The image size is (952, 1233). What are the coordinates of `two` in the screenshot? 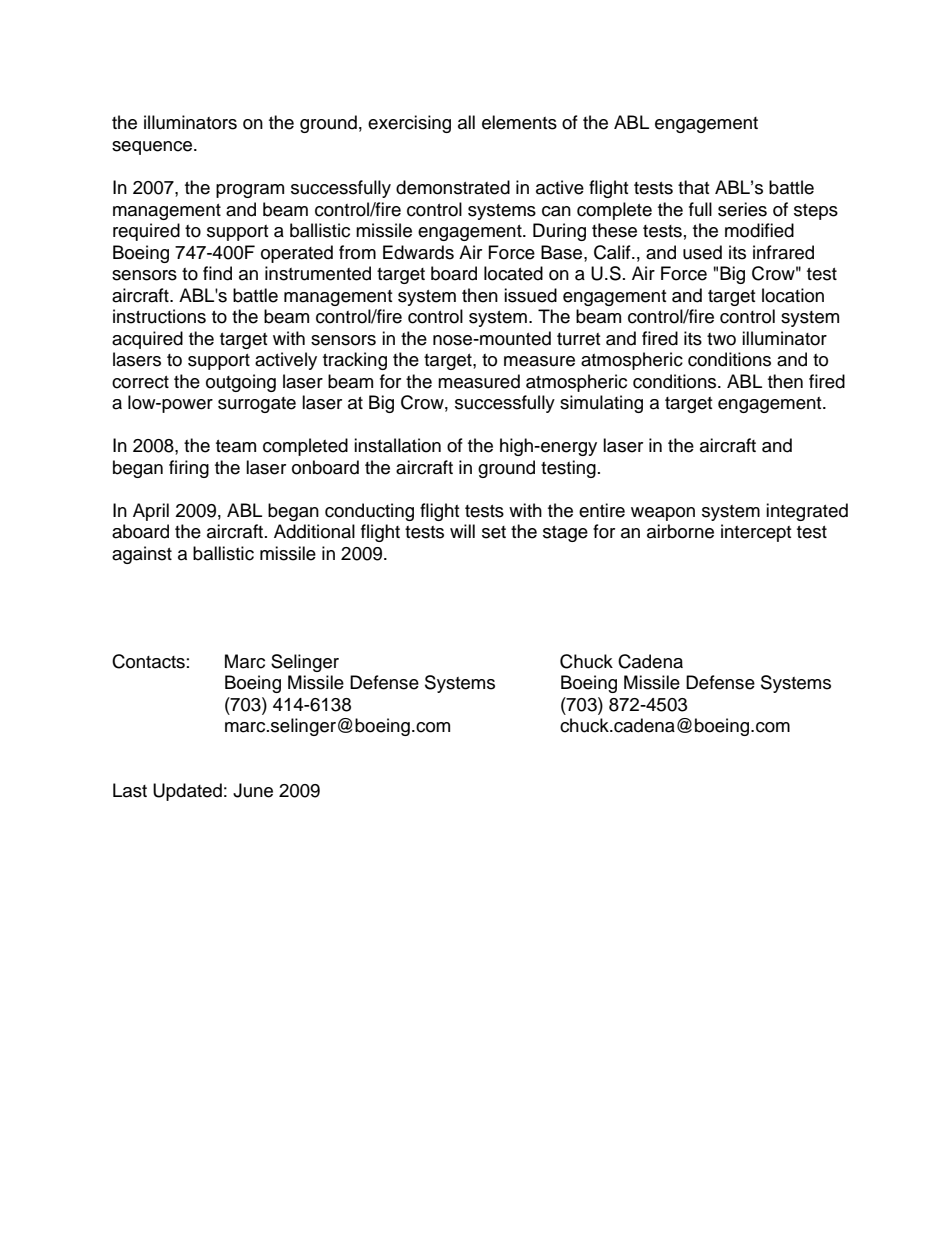 It's located at (721, 339).
